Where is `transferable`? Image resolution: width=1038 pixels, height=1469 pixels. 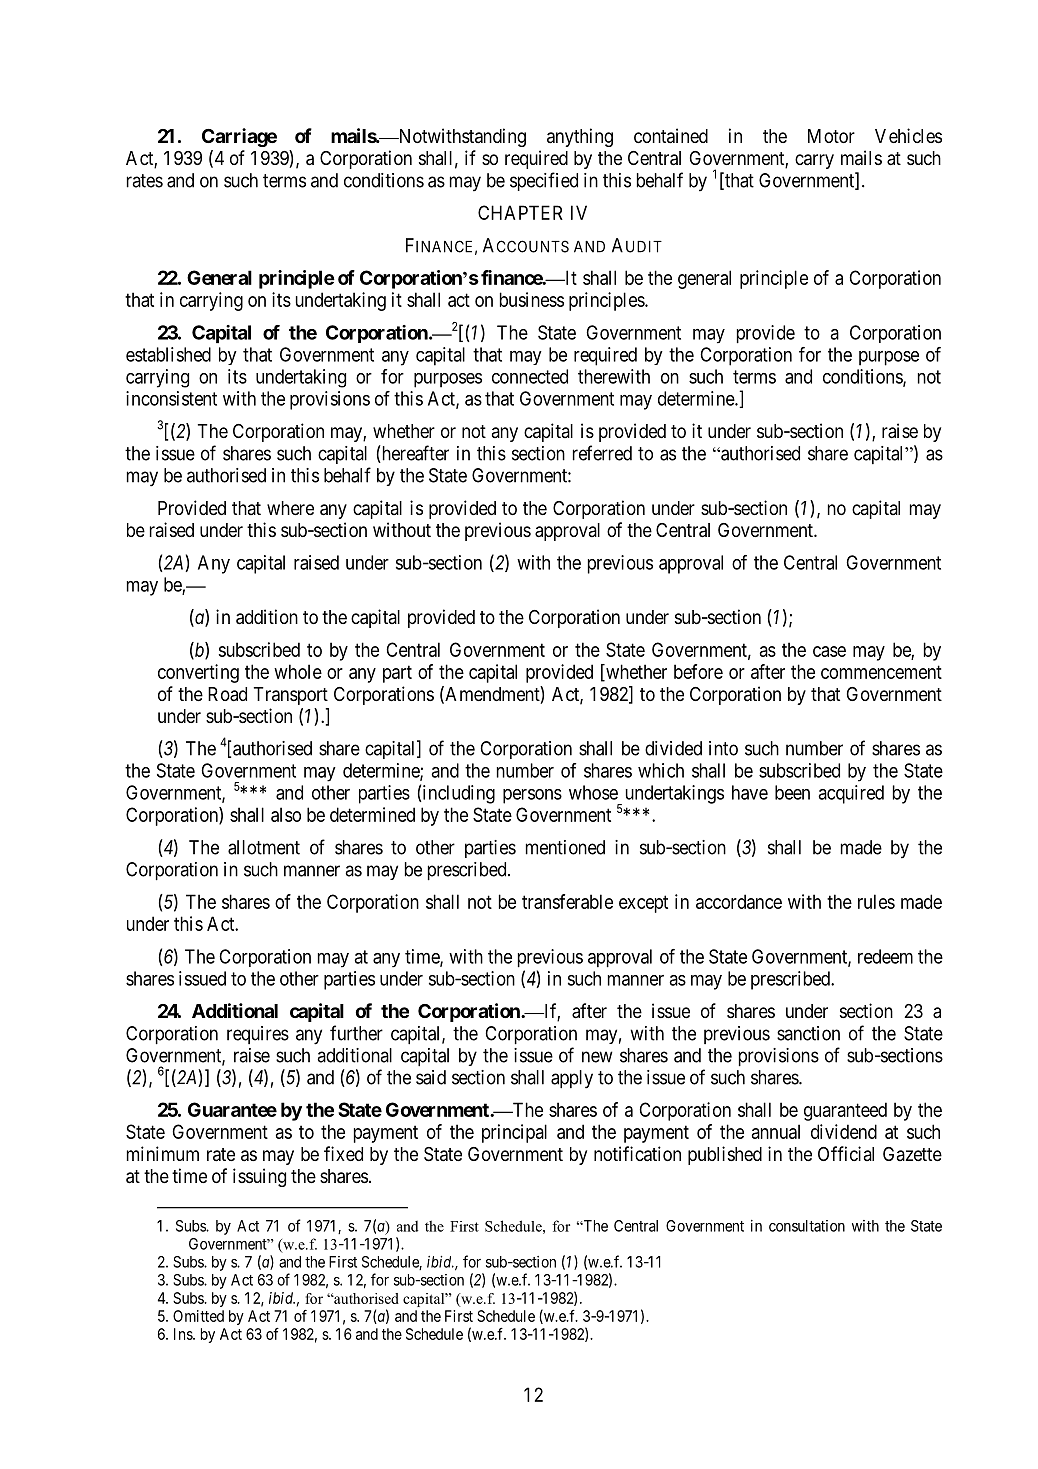 transferable is located at coordinates (567, 901).
